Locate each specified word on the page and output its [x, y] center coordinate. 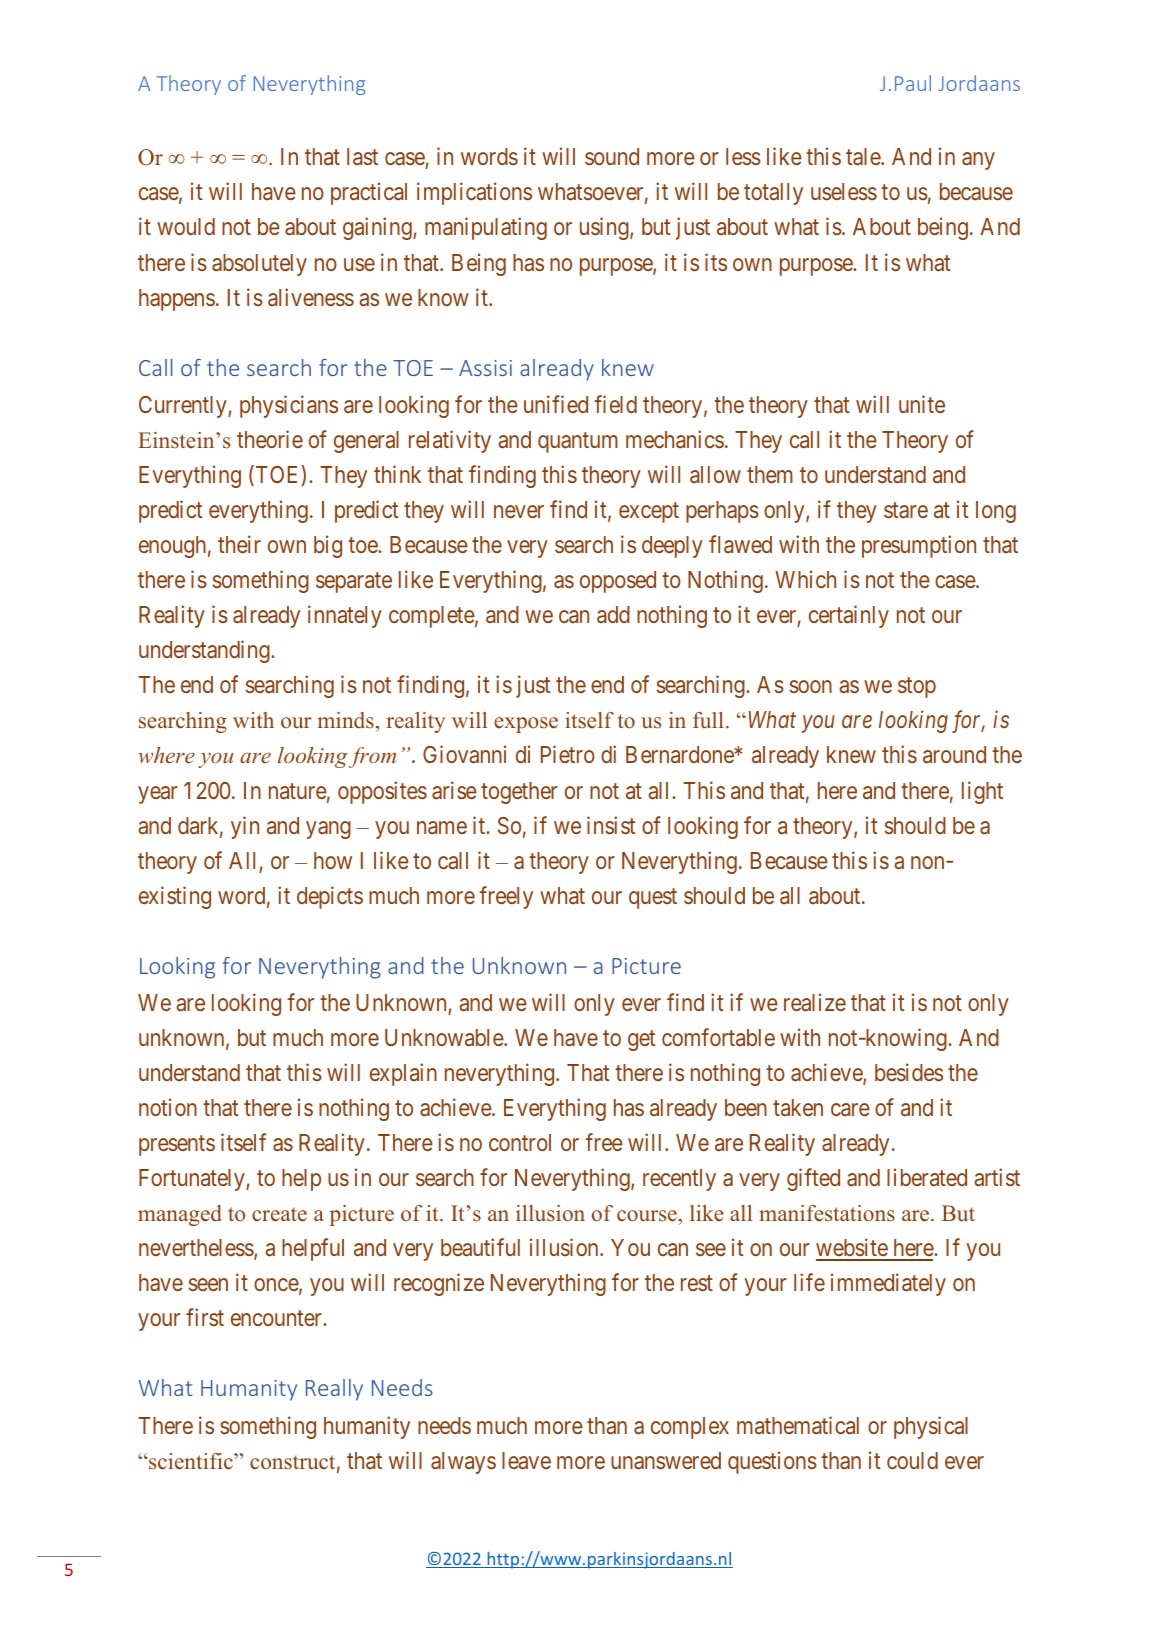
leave [526, 1460]
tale [864, 156]
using [605, 229]
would [186, 226]
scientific [191, 1461]
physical [931, 1427]
